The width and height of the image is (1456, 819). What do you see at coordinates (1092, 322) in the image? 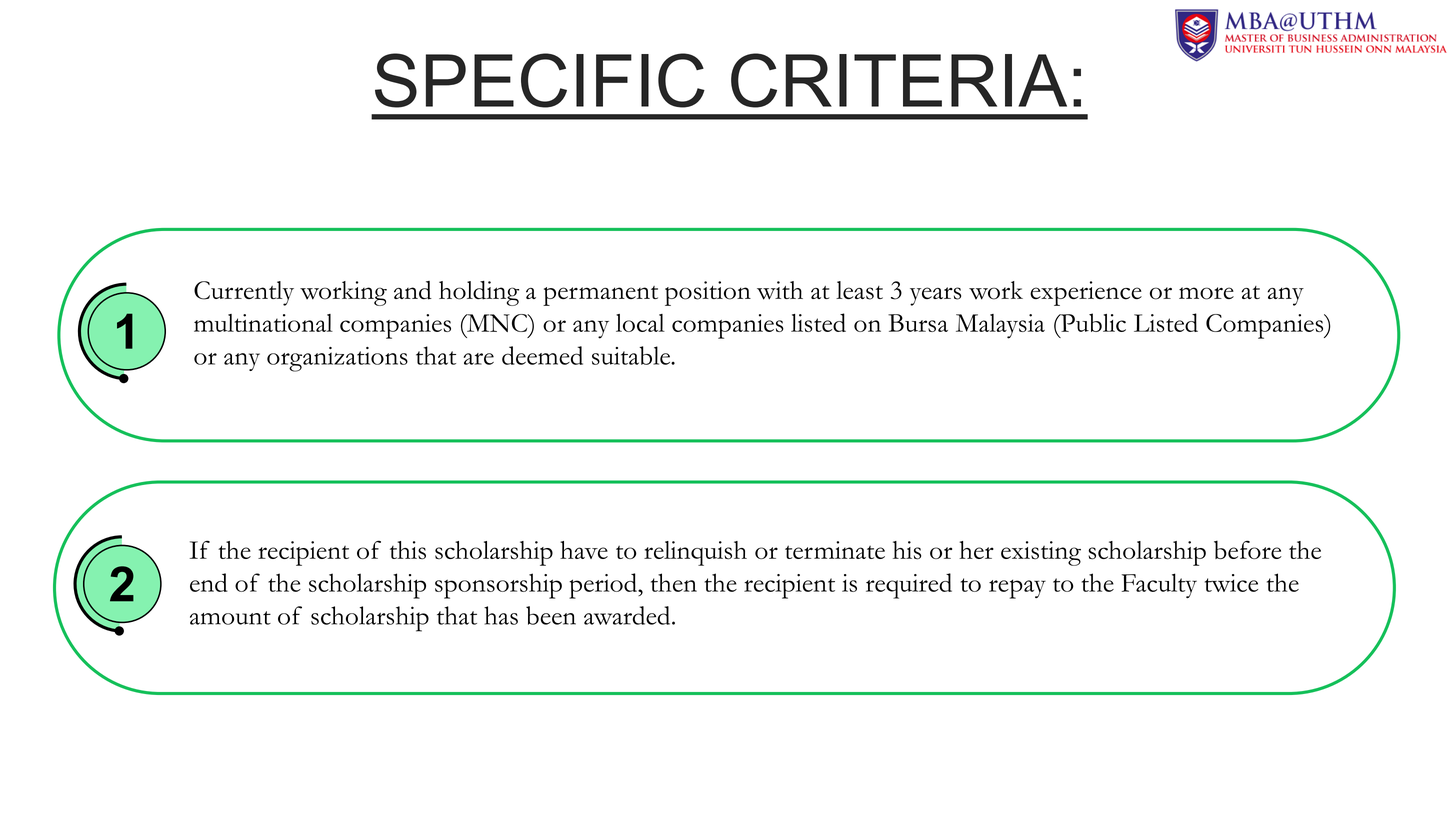
I see `Public` at bounding box center [1092, 322].
